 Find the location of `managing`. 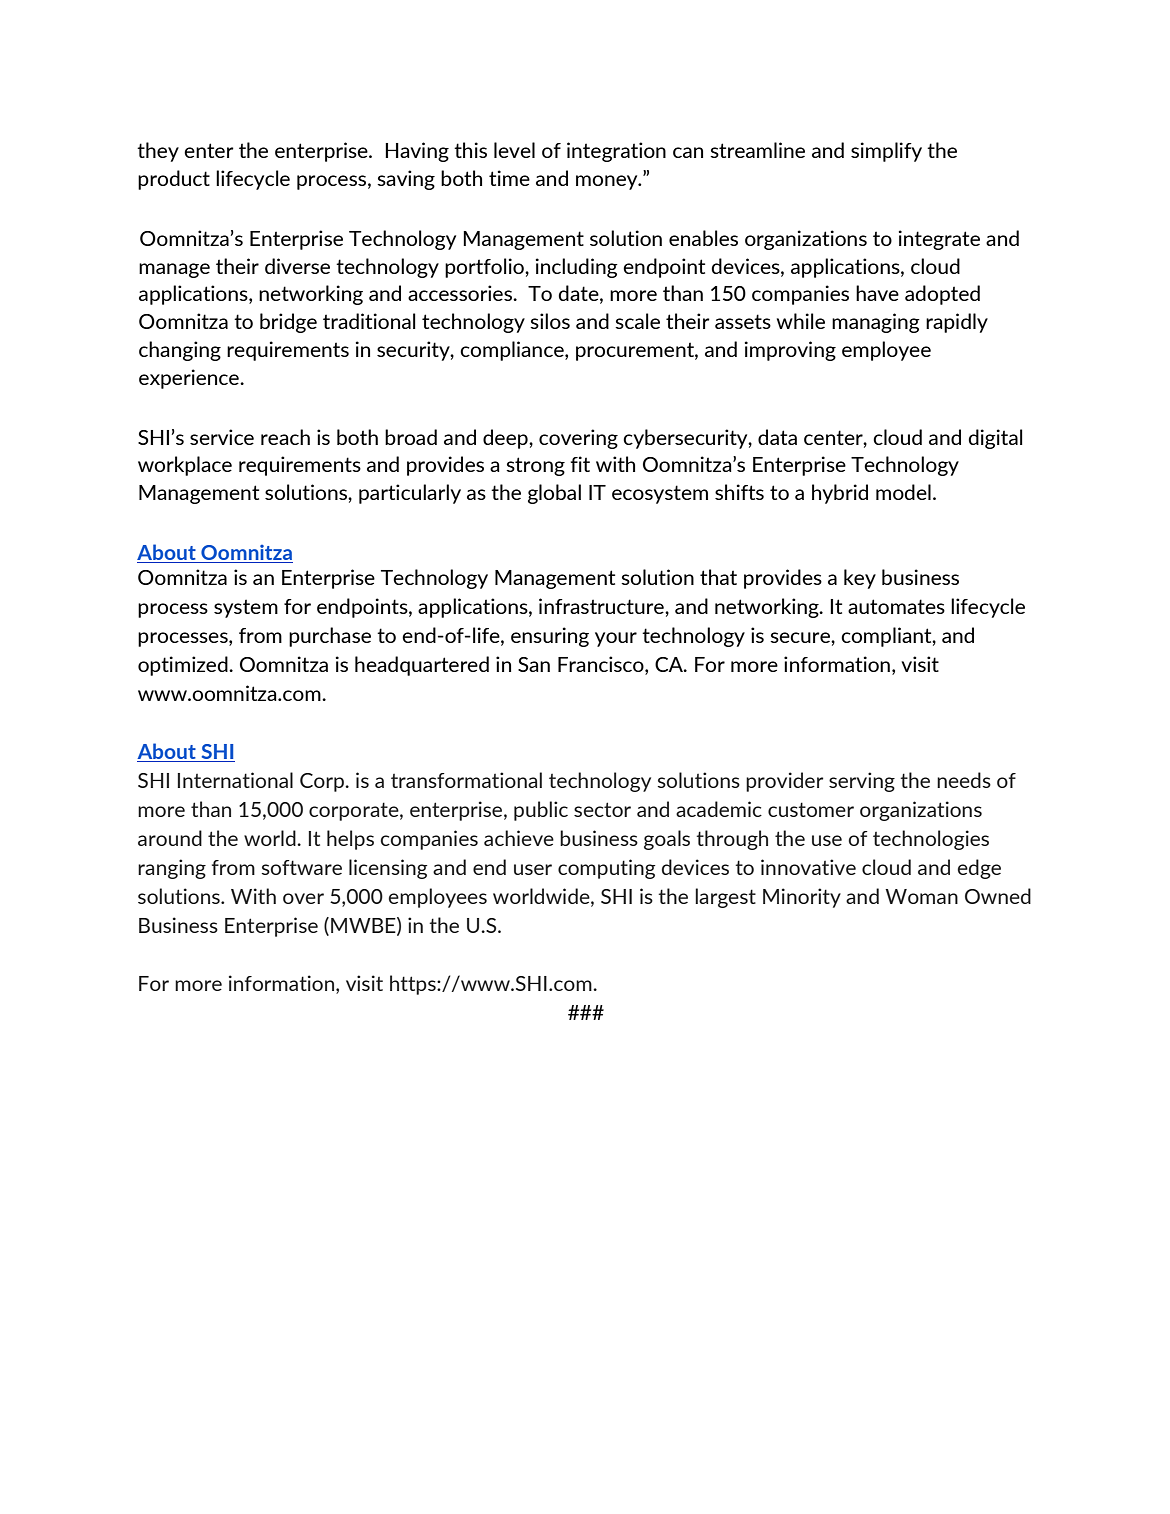

managing is located at coordinates (876, 323).
